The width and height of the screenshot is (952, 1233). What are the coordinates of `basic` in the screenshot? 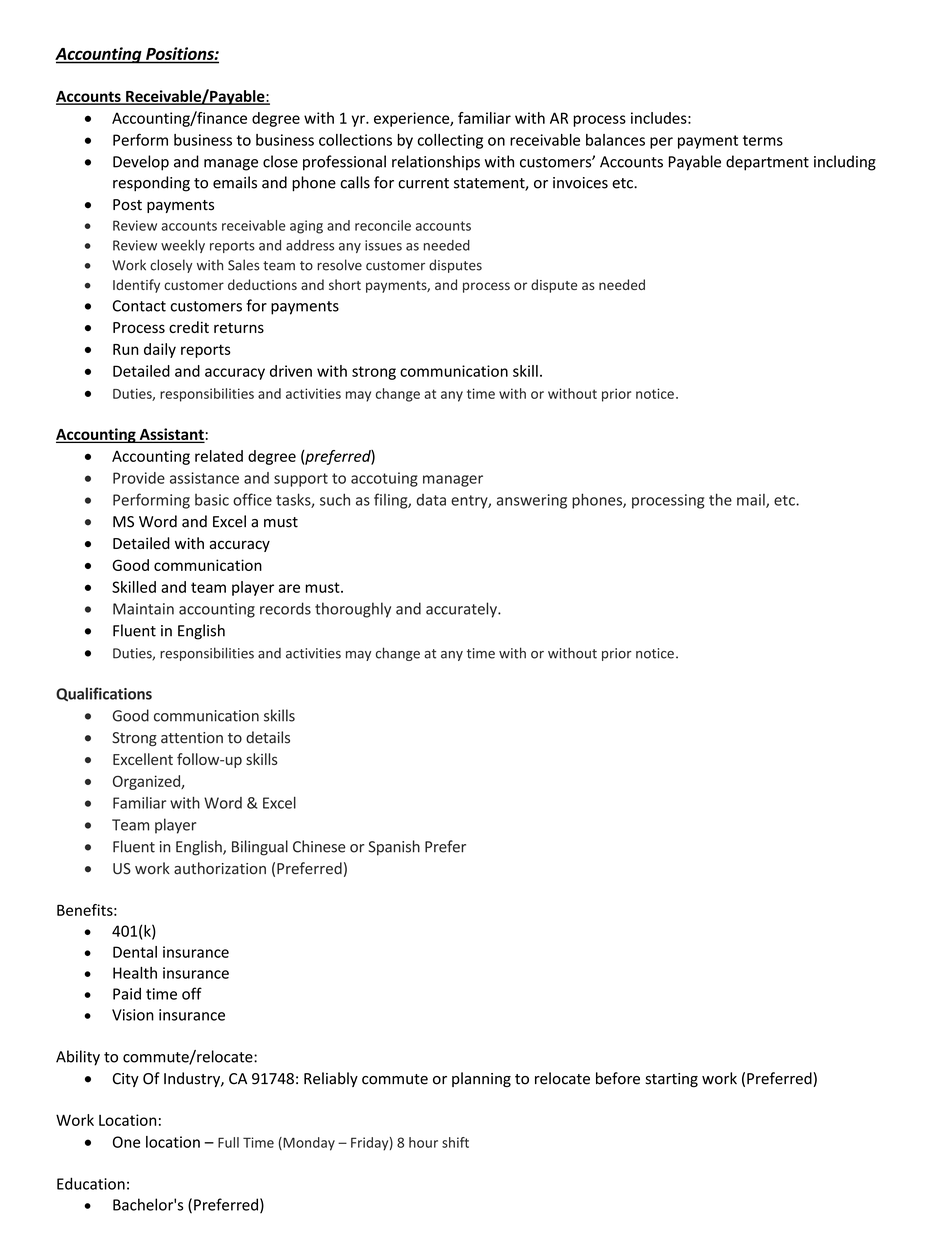 It's located at (212, 500).
